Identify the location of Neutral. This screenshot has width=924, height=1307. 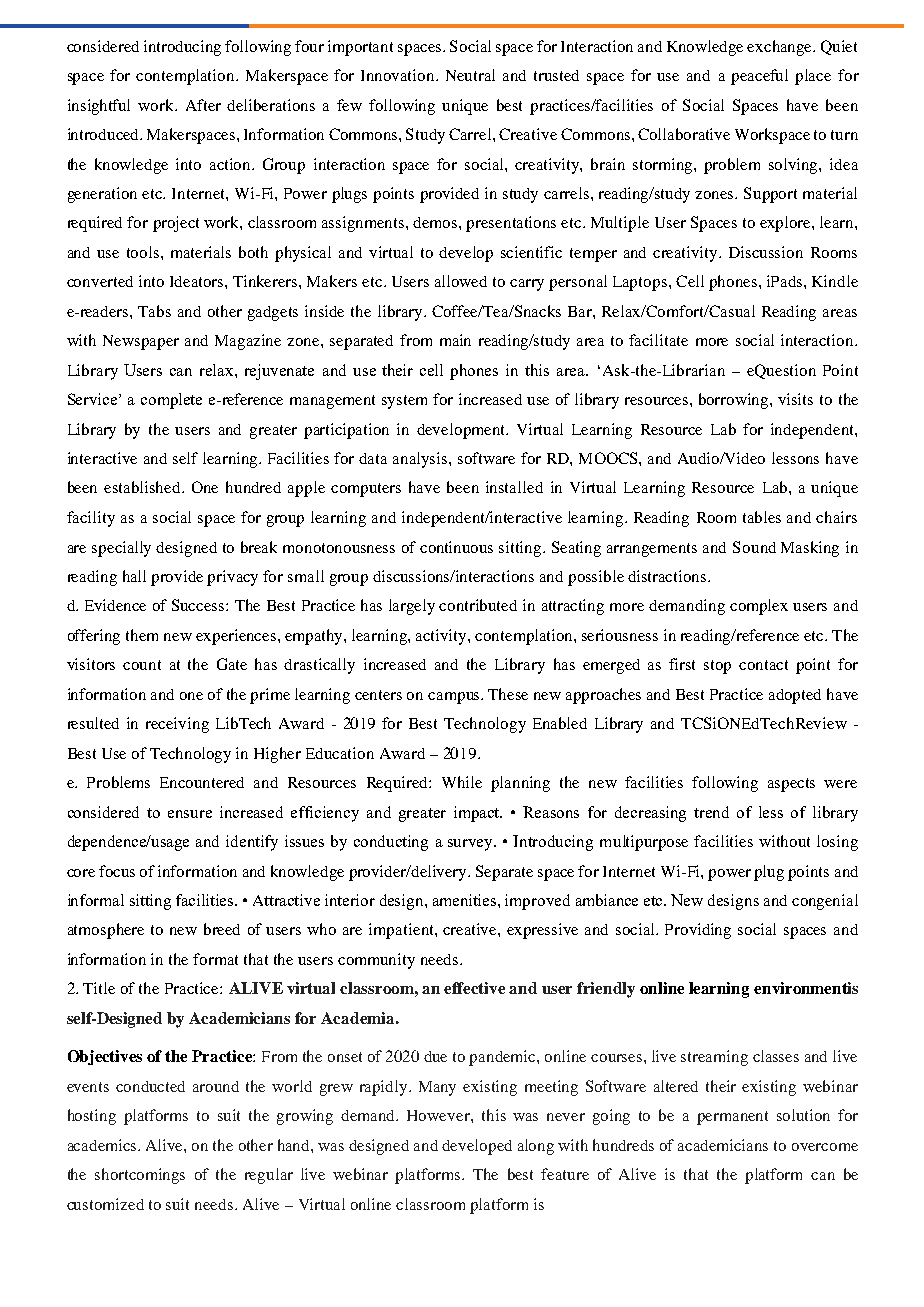
(470, 75).
